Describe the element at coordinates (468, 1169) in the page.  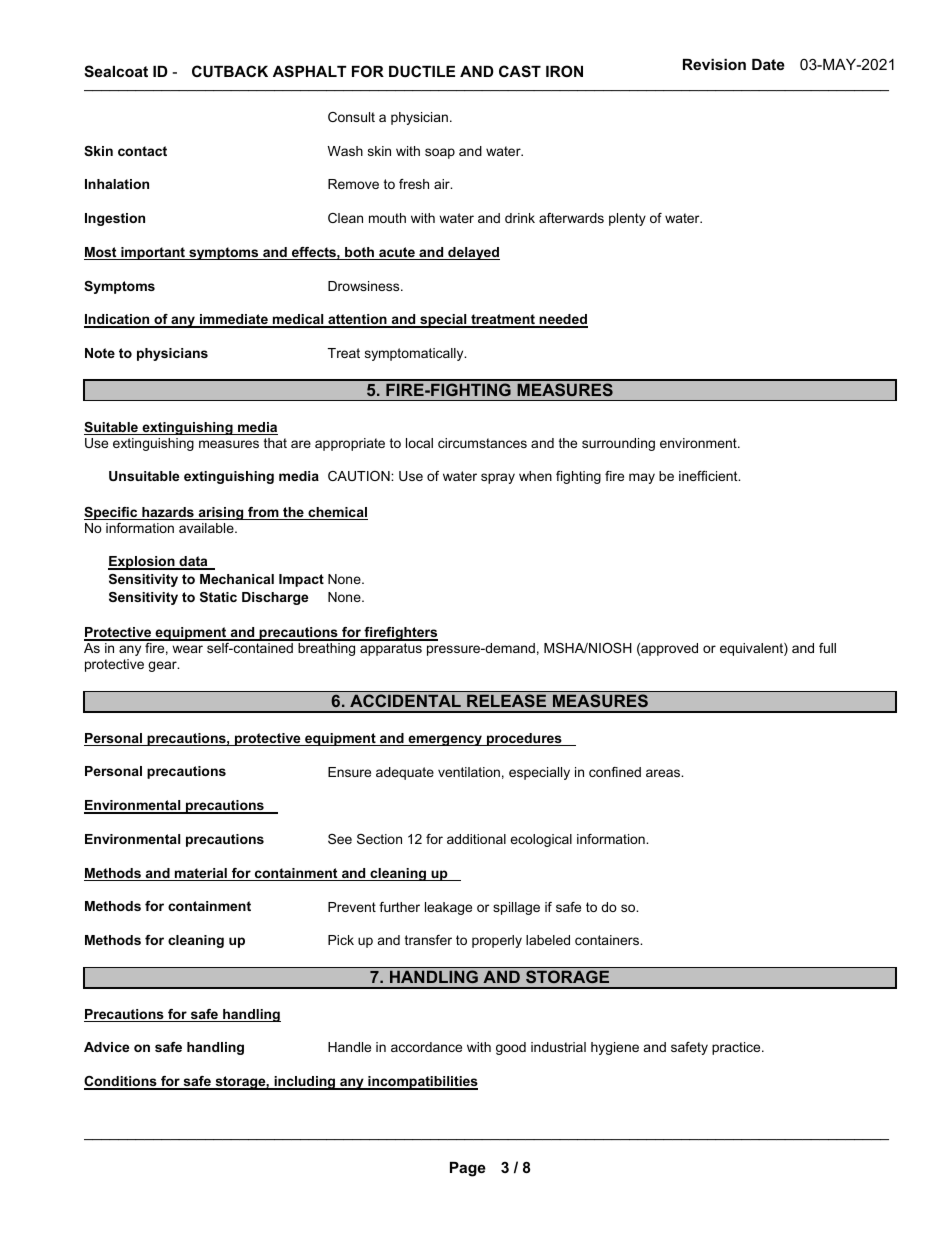
I see `Page` at that location.
